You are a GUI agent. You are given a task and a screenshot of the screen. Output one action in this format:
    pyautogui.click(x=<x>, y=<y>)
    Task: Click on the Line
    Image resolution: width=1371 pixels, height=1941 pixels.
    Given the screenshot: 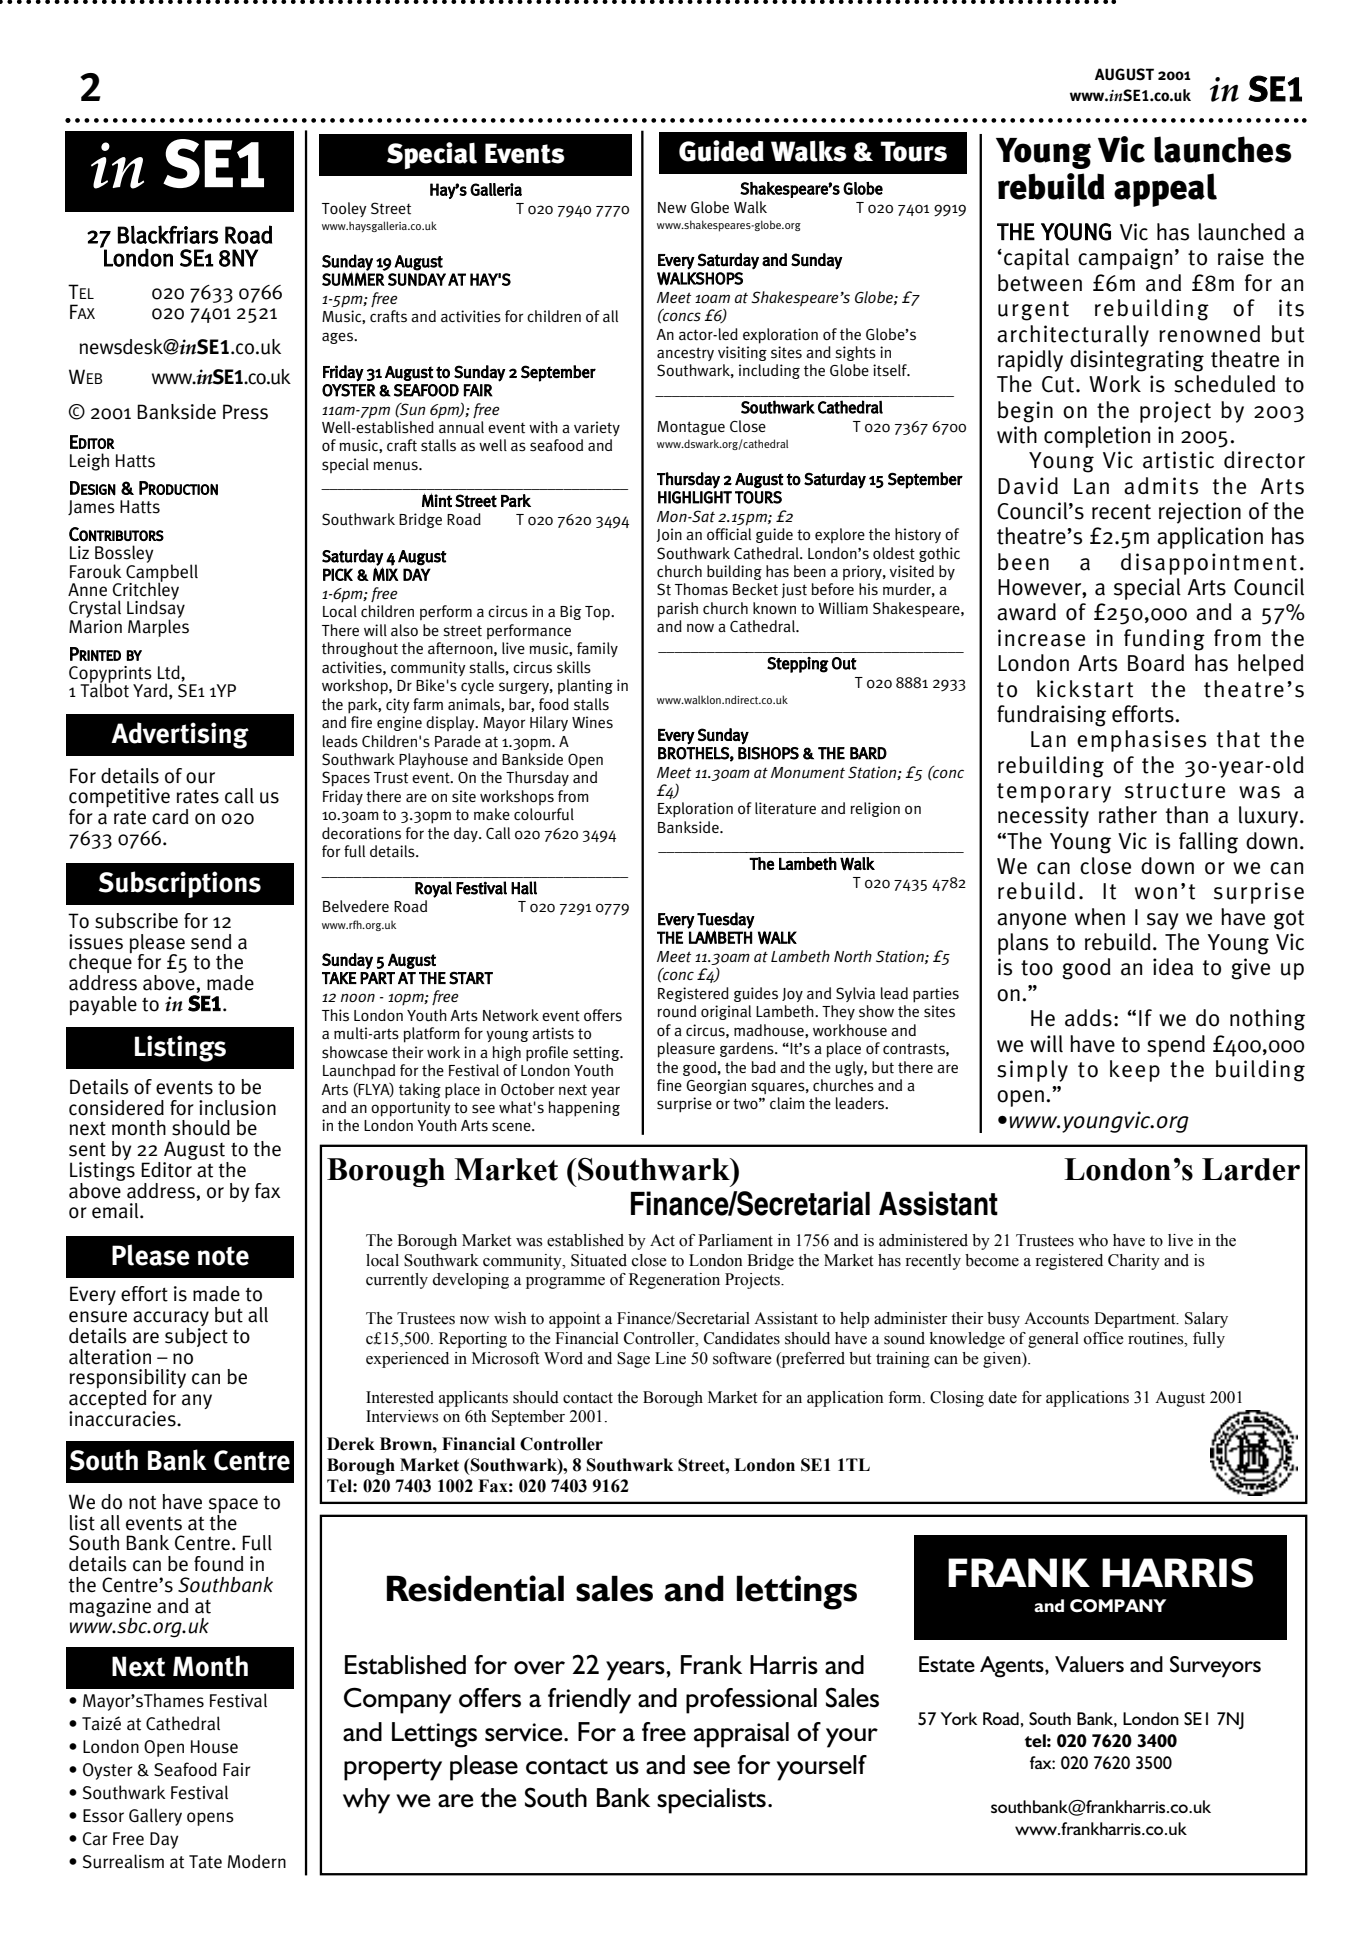 What is the action you would take?
    pyautogui.click(x=670, y=1358)
